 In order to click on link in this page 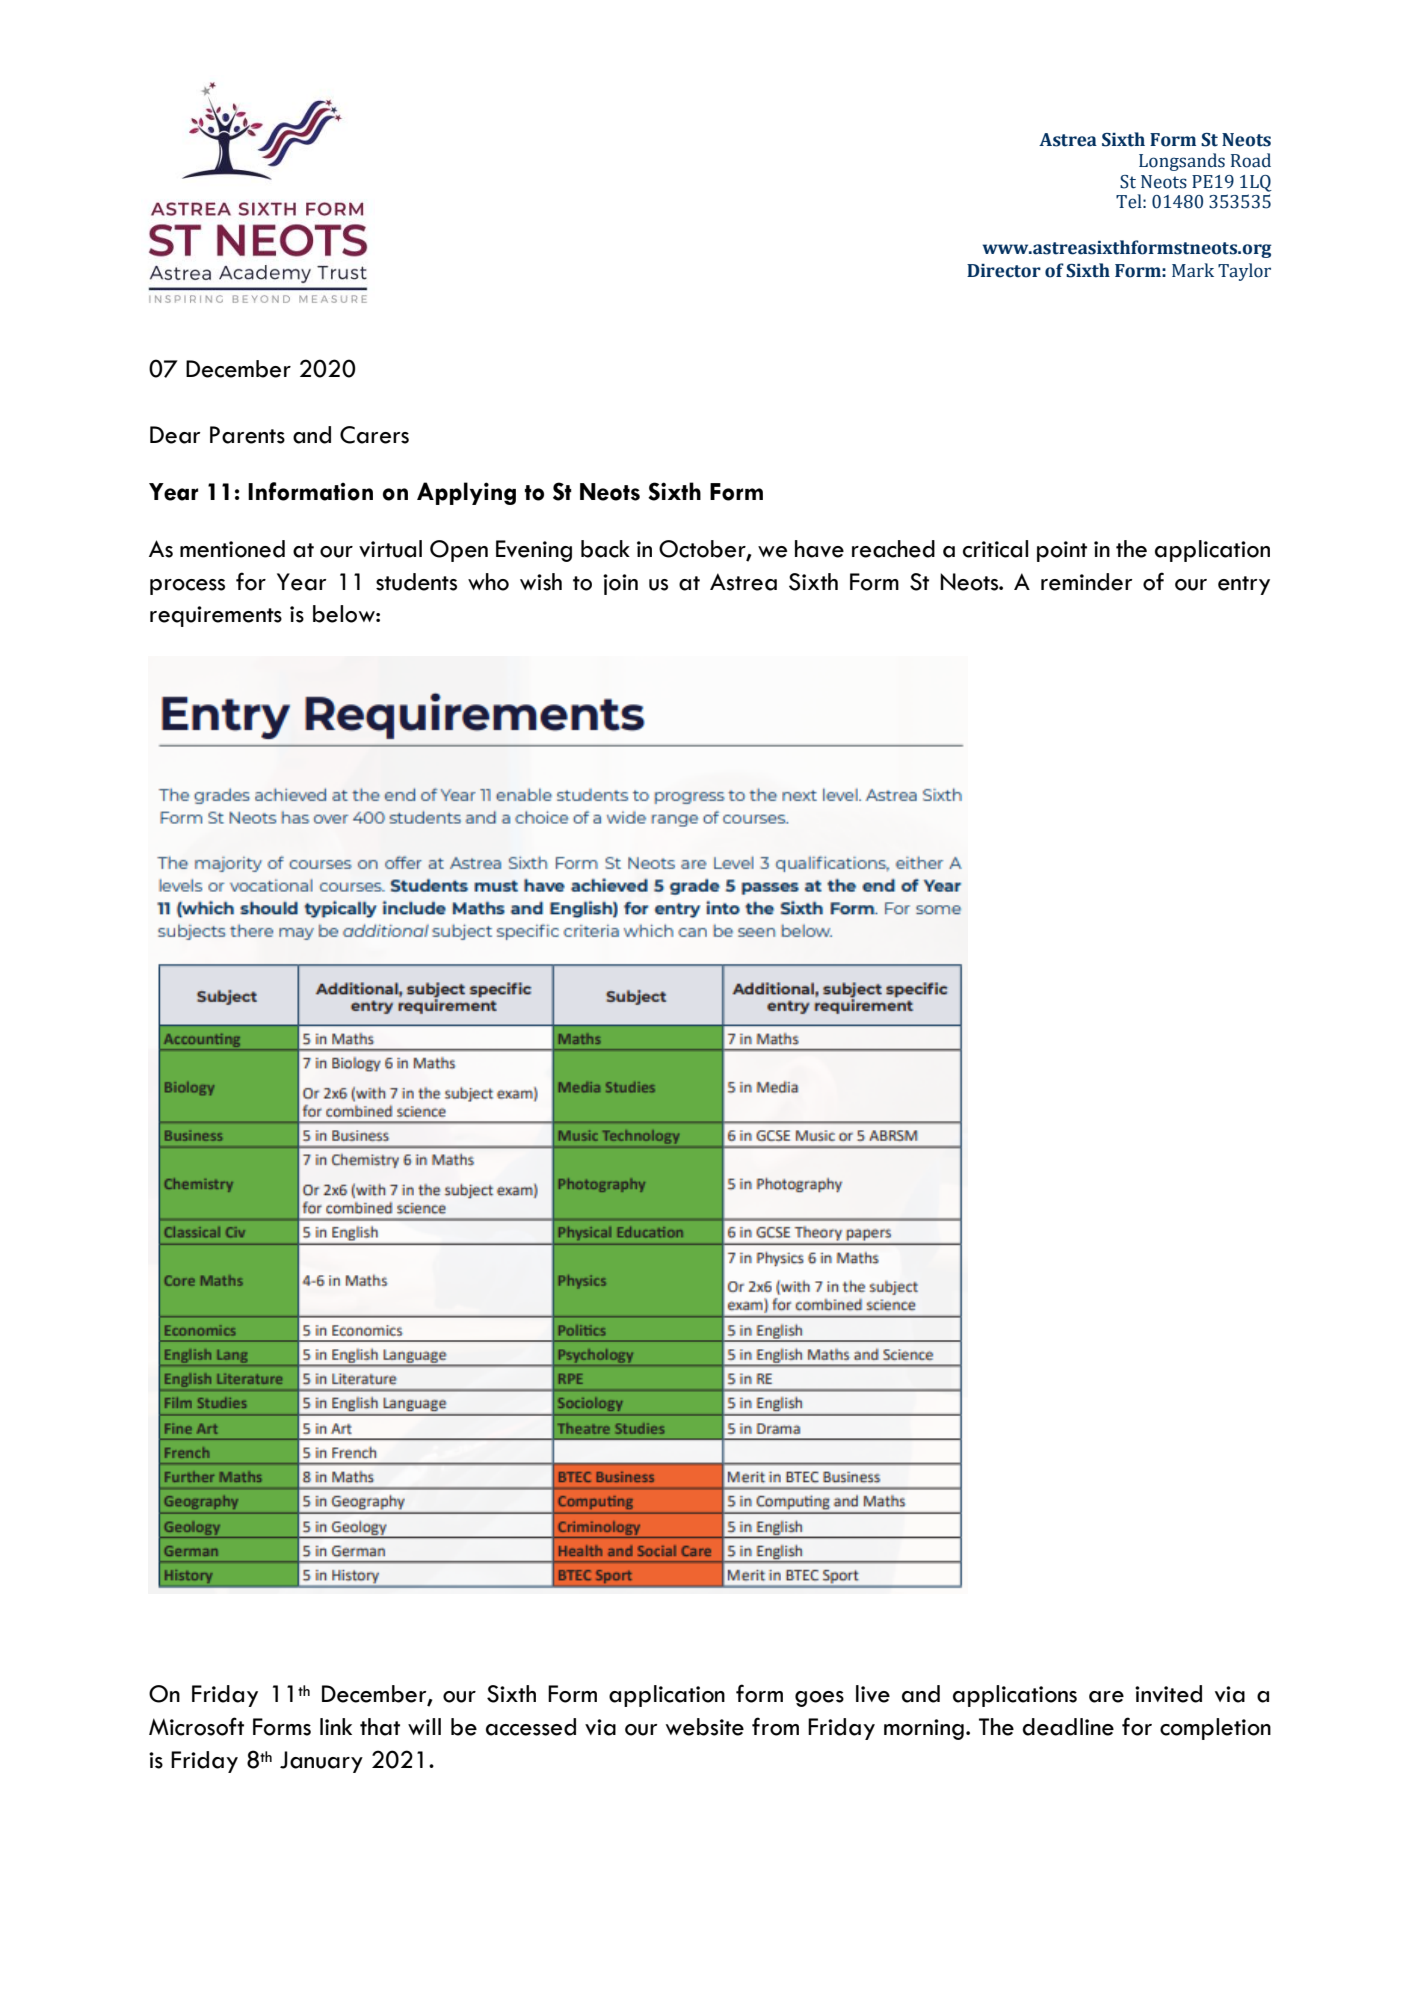, I will do `click(336, 1726)`.
